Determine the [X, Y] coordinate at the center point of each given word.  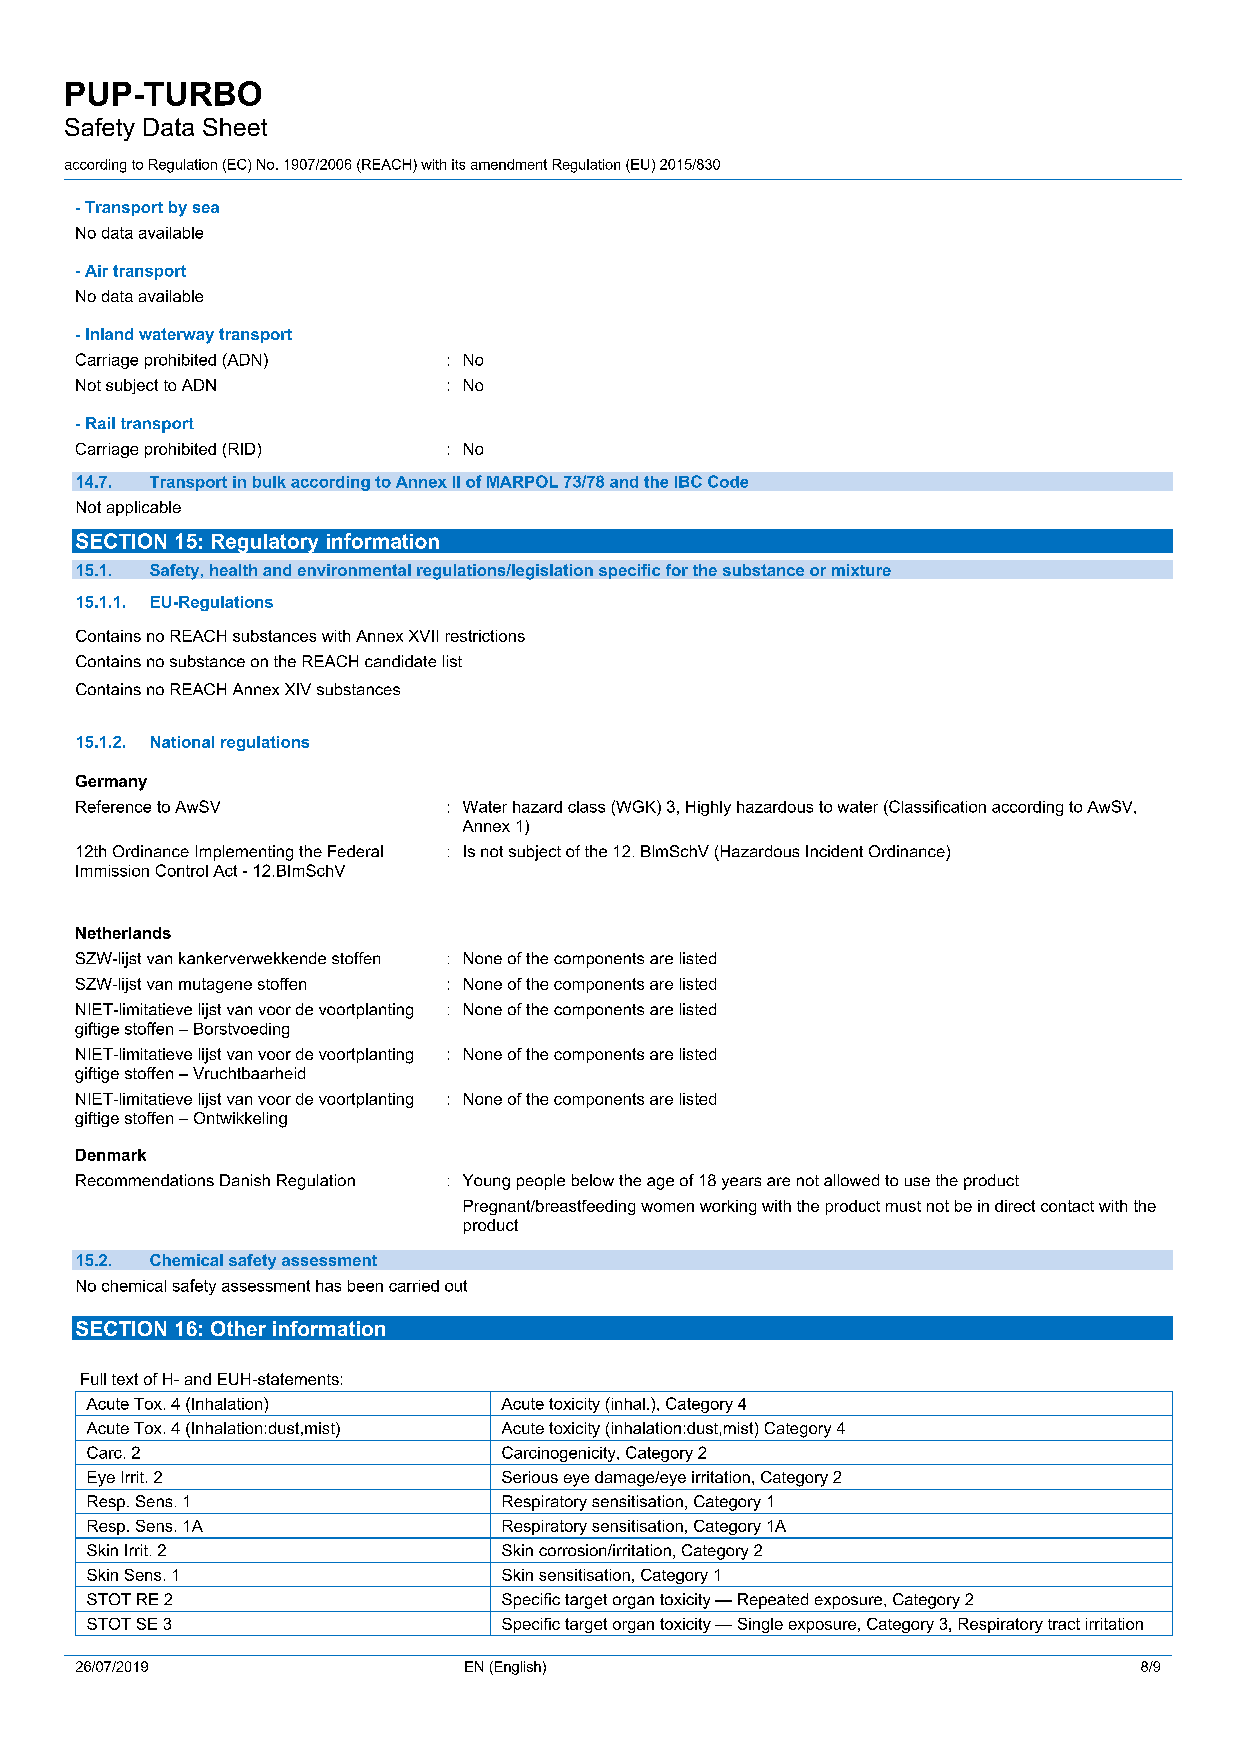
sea [206, 208]
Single [760, 1627]
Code [728, 481]
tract [1064, 1624]
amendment [509, 164]
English [516, 1668]
